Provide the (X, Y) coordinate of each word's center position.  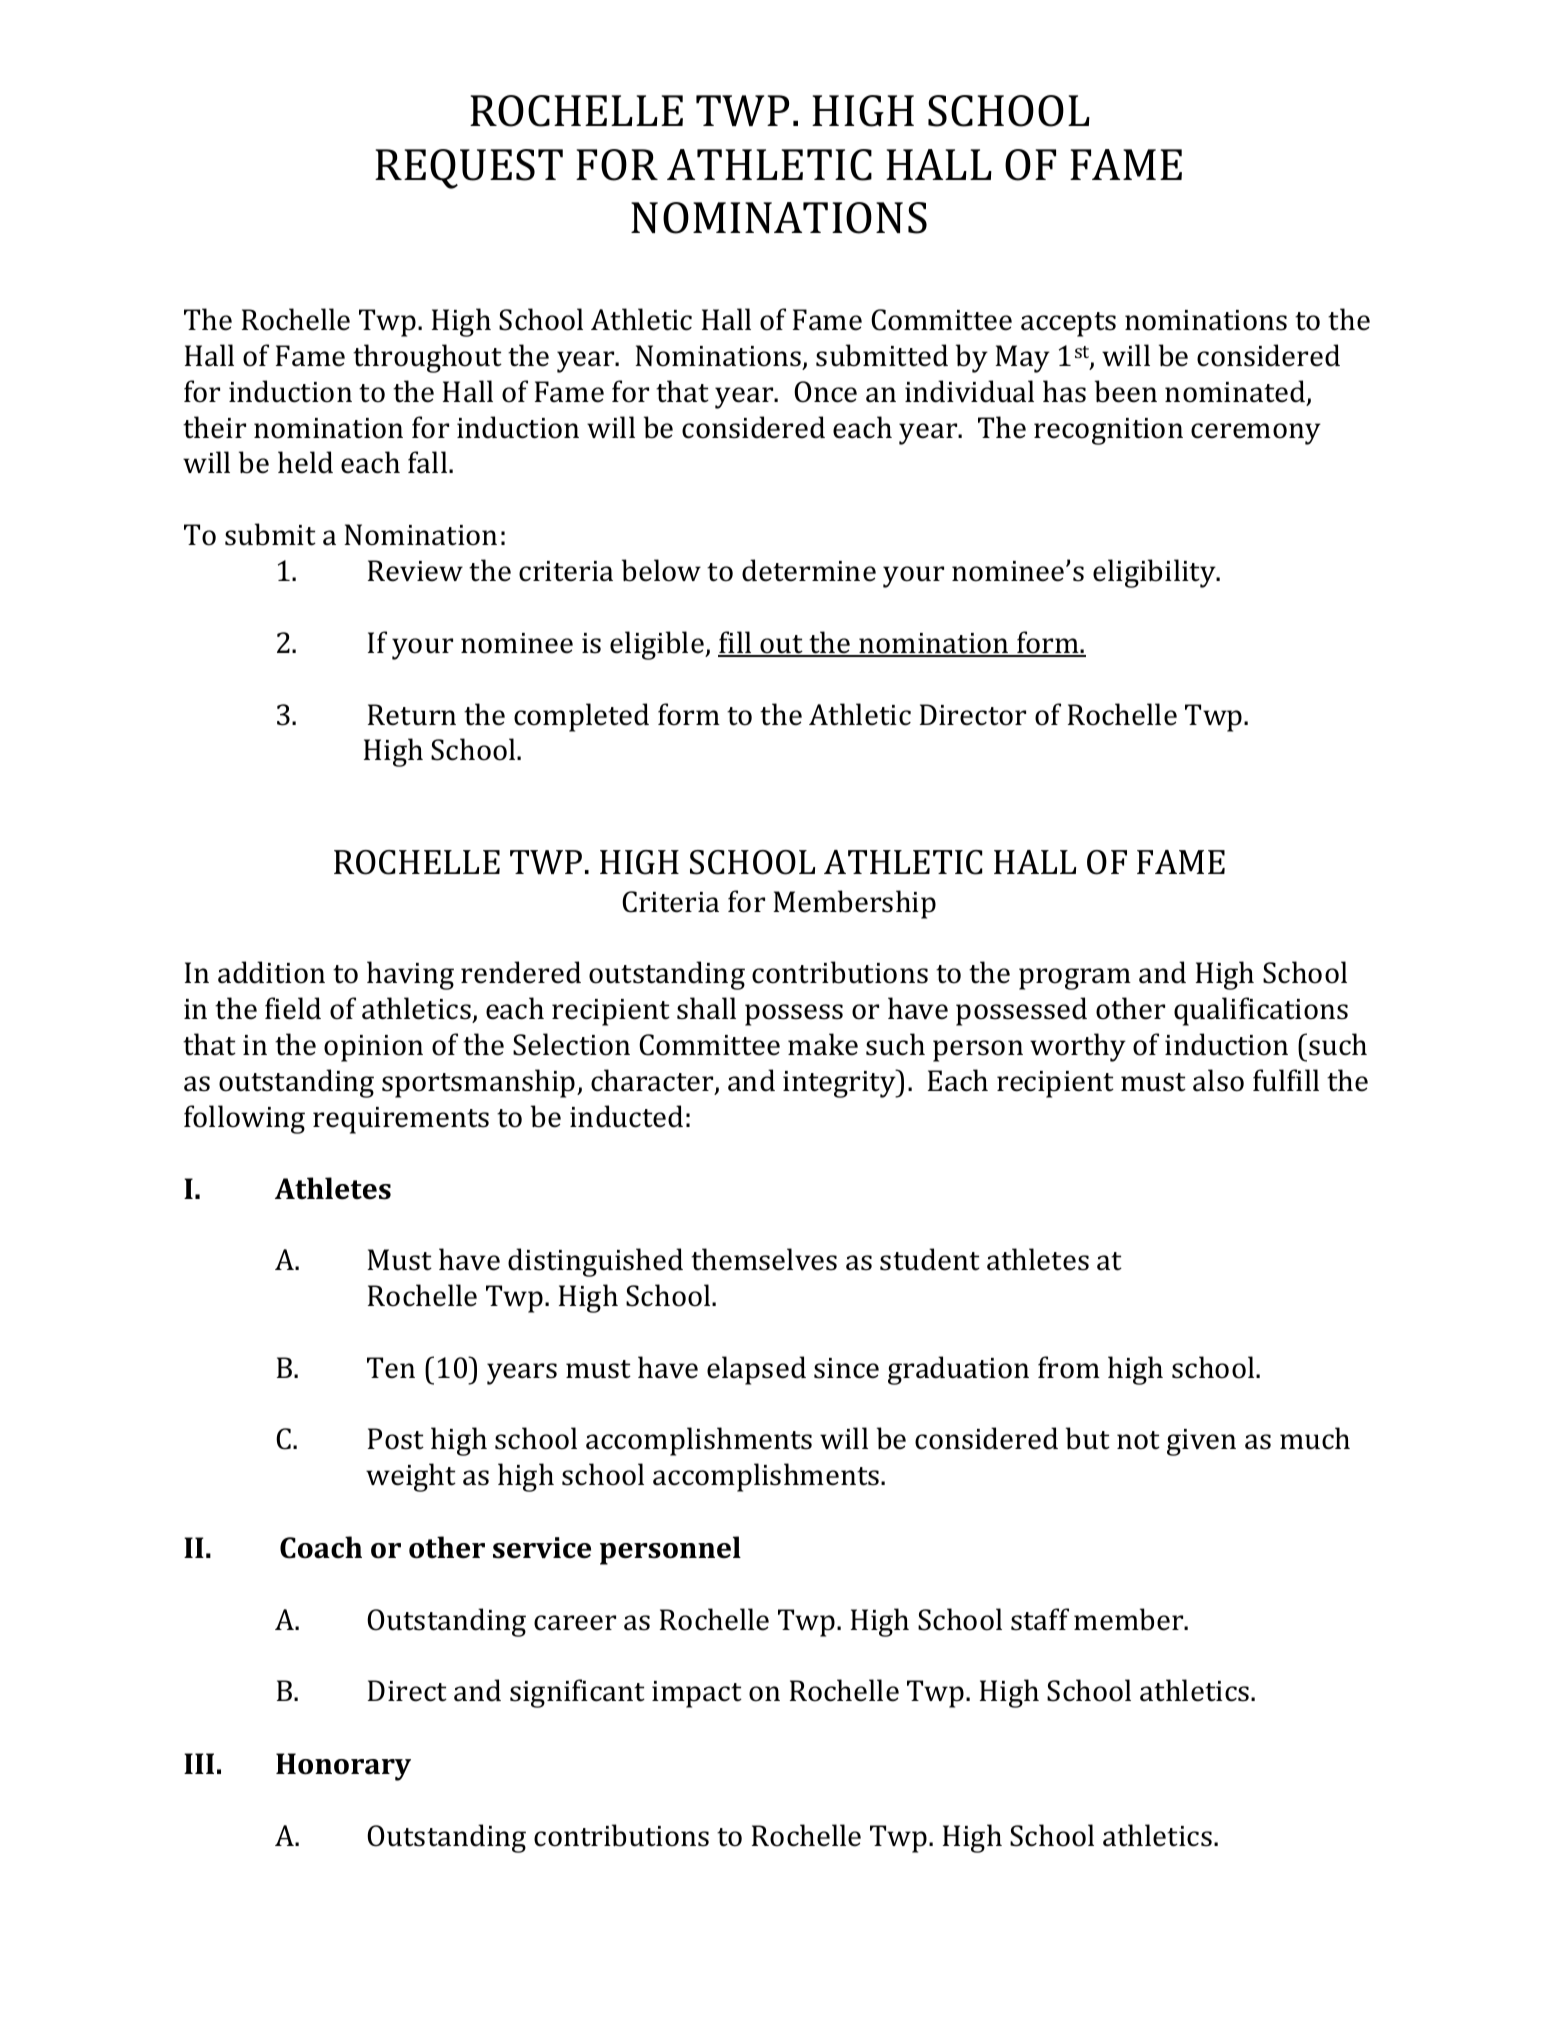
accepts (1068, 324)
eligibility (1155, 573)
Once (825, 392)
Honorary (343, 1767)
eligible (658, 645)
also (1218, 1080)
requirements (401, 1120)
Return (412, 715)
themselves (764, 1259)
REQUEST (469, 169)
